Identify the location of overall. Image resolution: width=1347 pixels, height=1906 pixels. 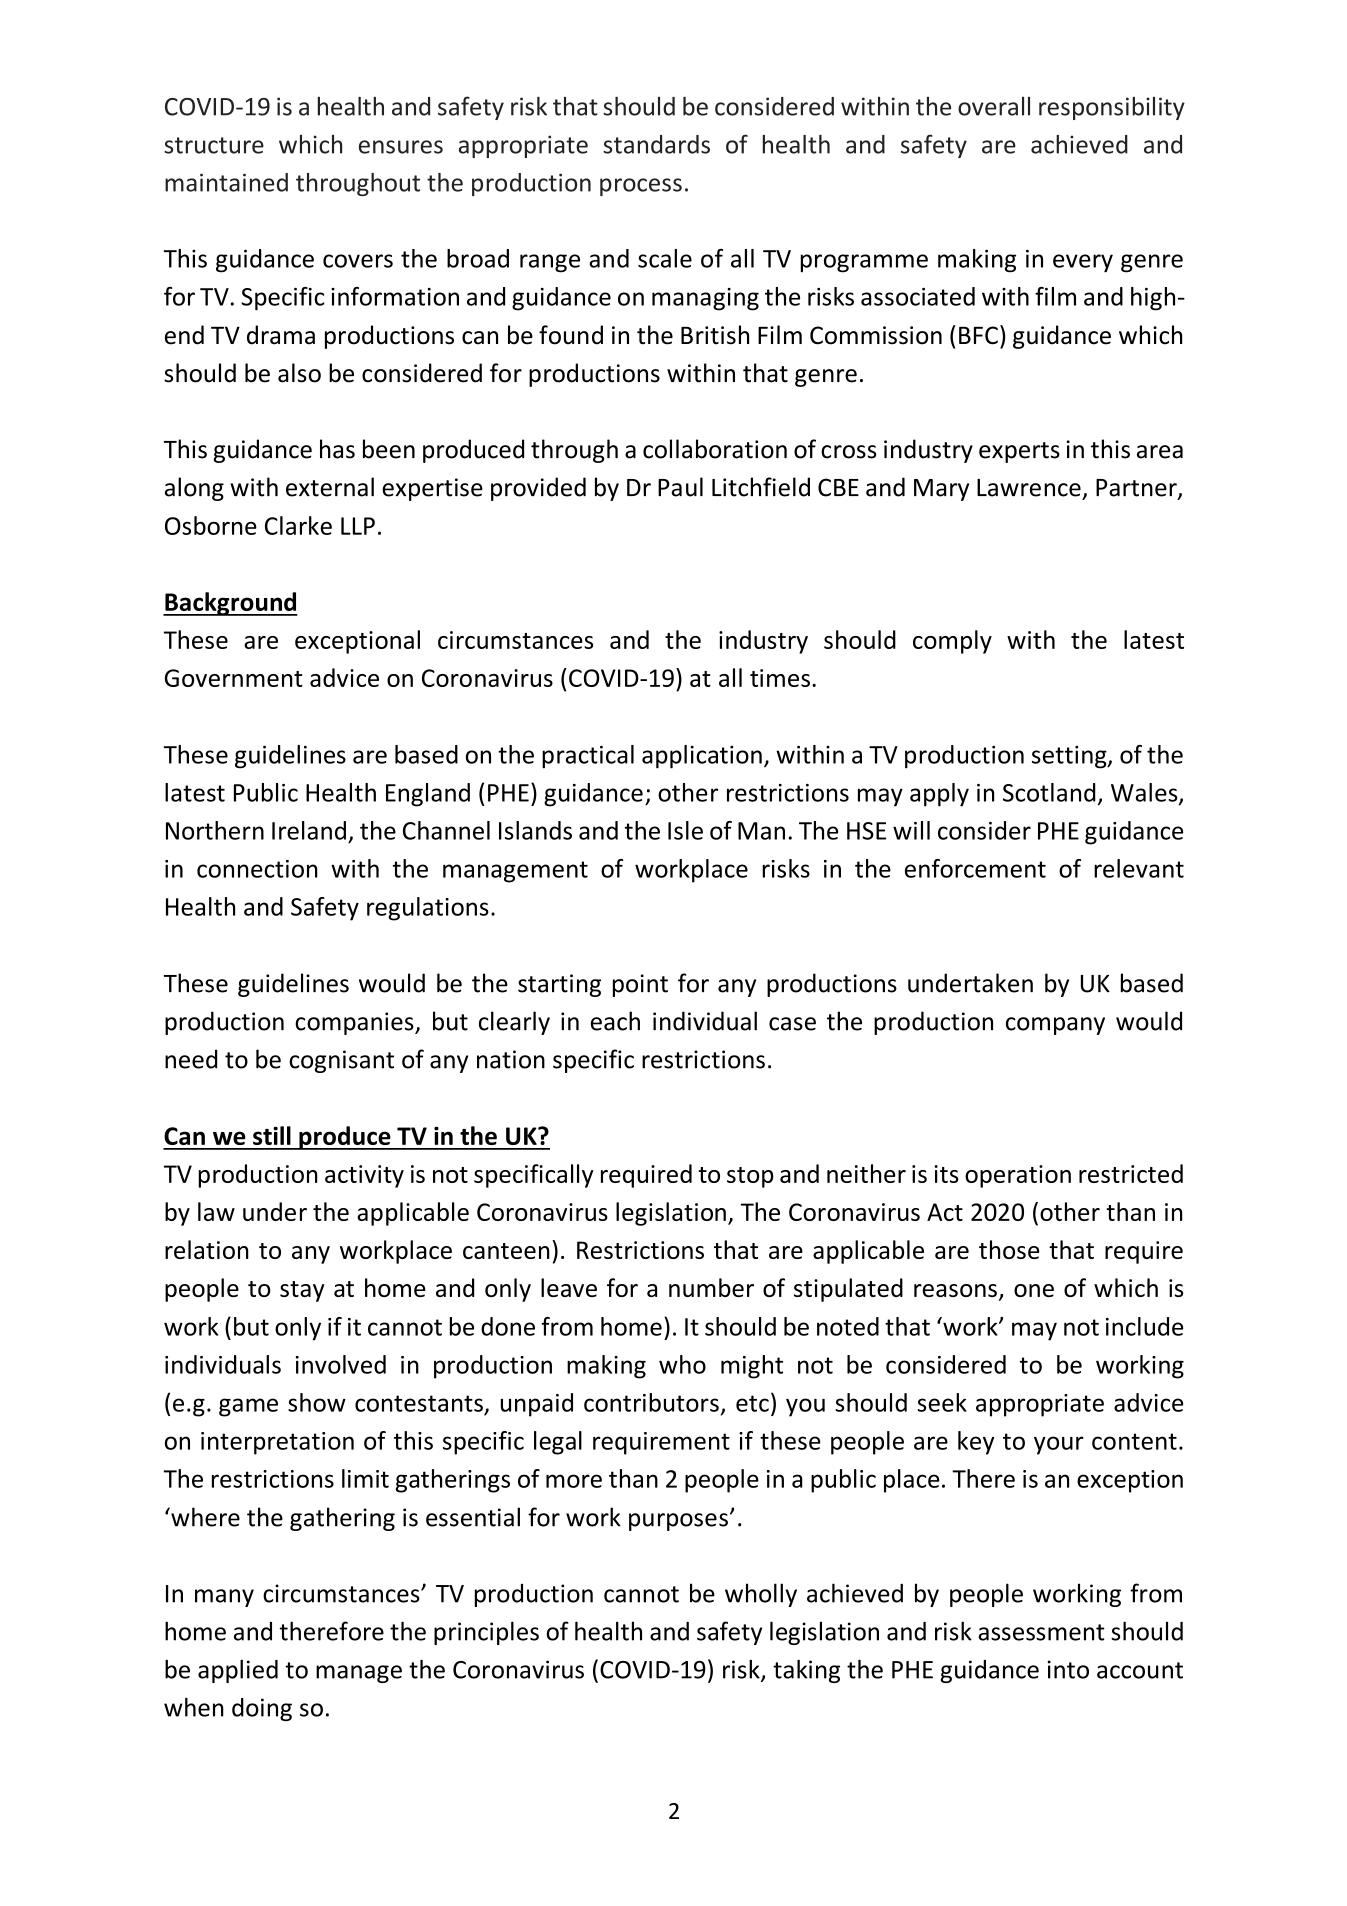
(994, 106).
